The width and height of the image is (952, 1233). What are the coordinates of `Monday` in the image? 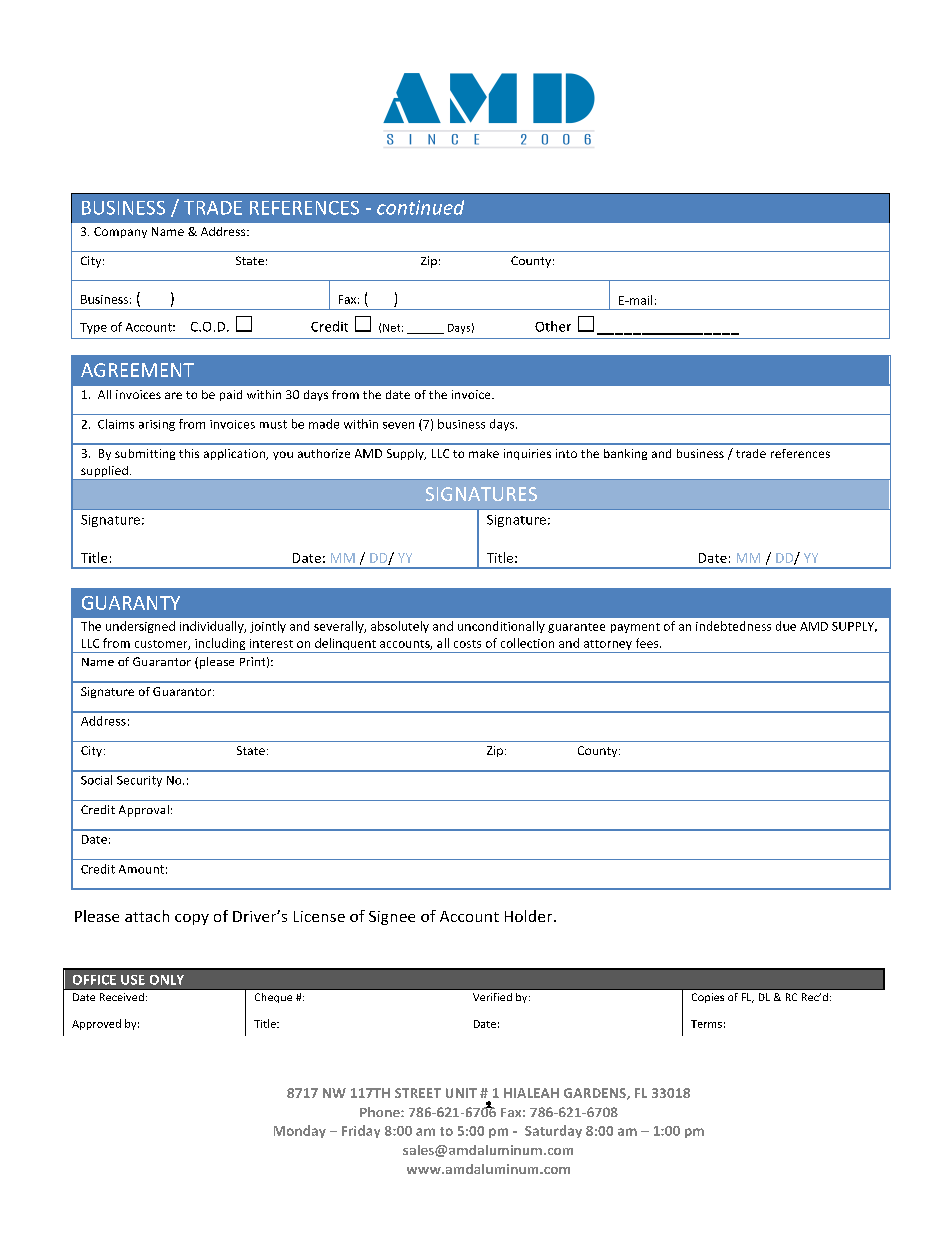 It's located at (300, 1131).
